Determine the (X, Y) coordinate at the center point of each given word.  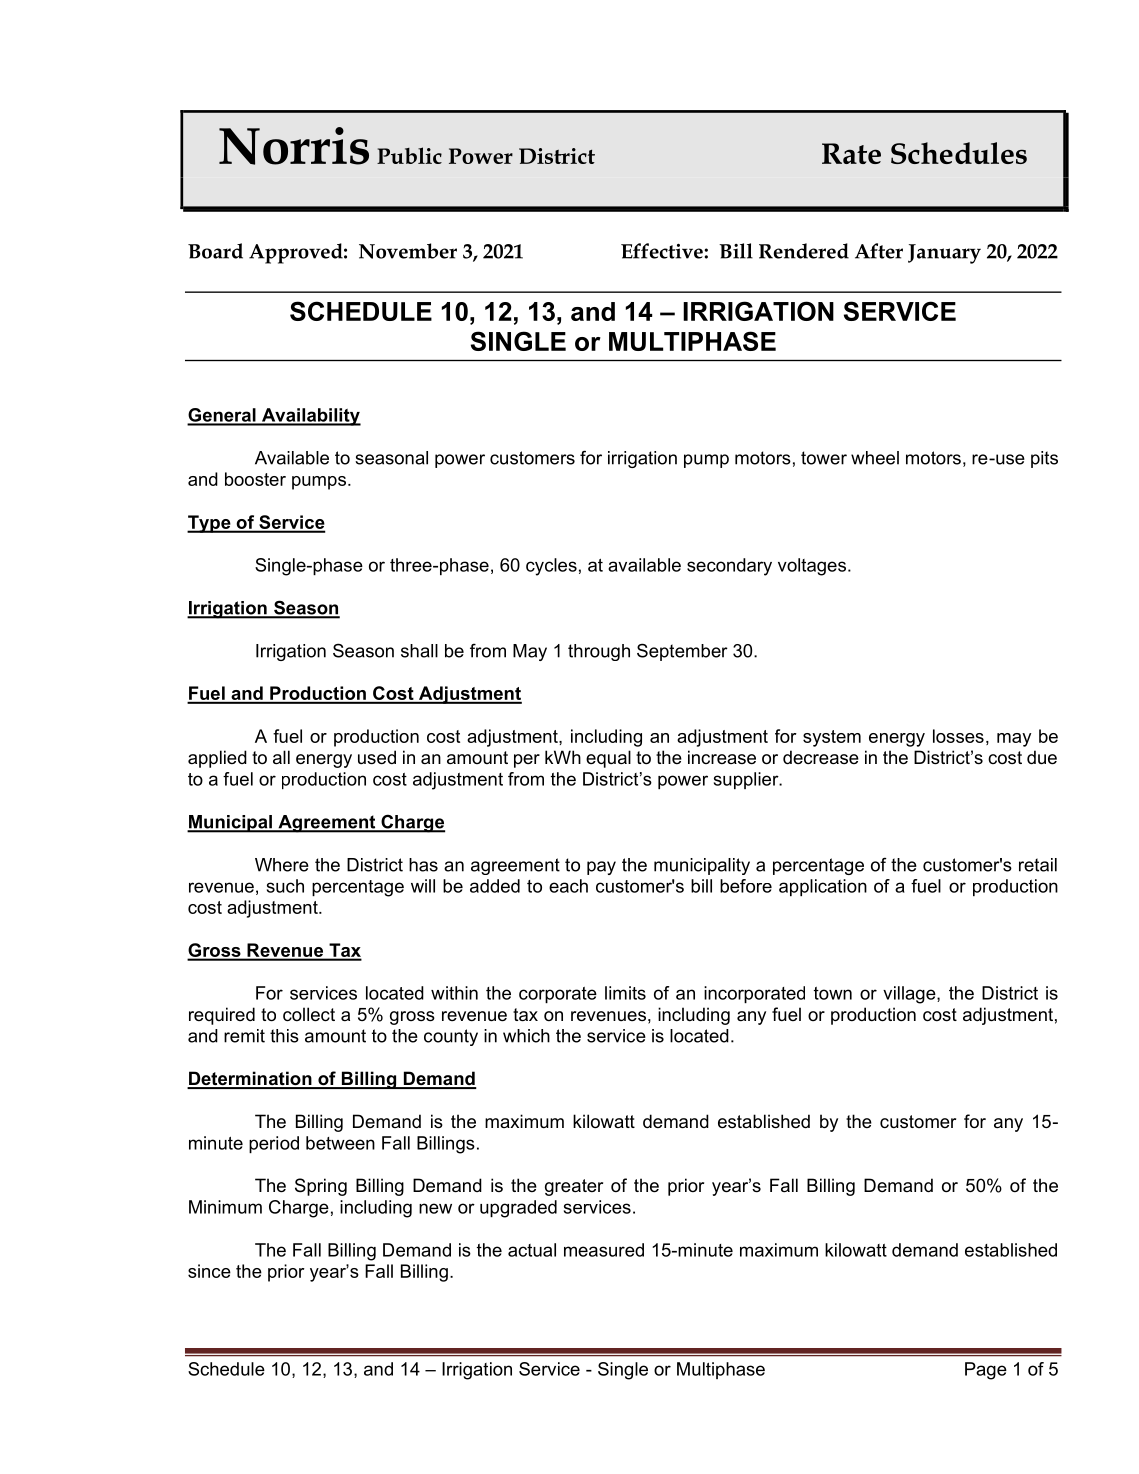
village (910, 995)
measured (604, 1250)
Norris (294, 146)
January (944, 254)
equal (608, 759)
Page (986, 1371)
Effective (663, 251)
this (284, 1036)
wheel (875, 458)
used (377, 757)
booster (255, 479)
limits (625, 993)
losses (958, 736)
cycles (551, 567)
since (209, 1271)
